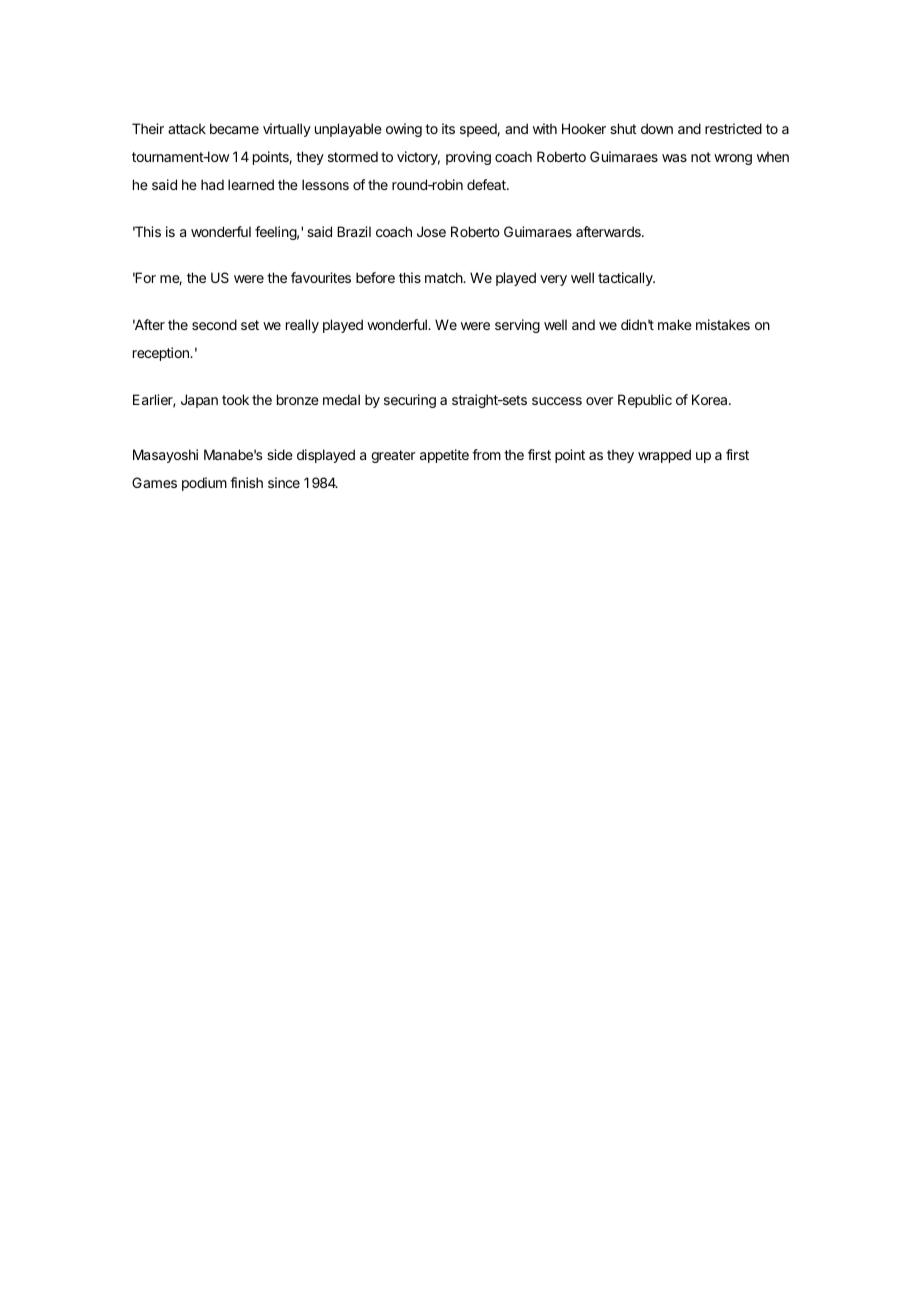  Describe the element at coordinates (410, 401) in the screenshot. I see `securing` at that location.
